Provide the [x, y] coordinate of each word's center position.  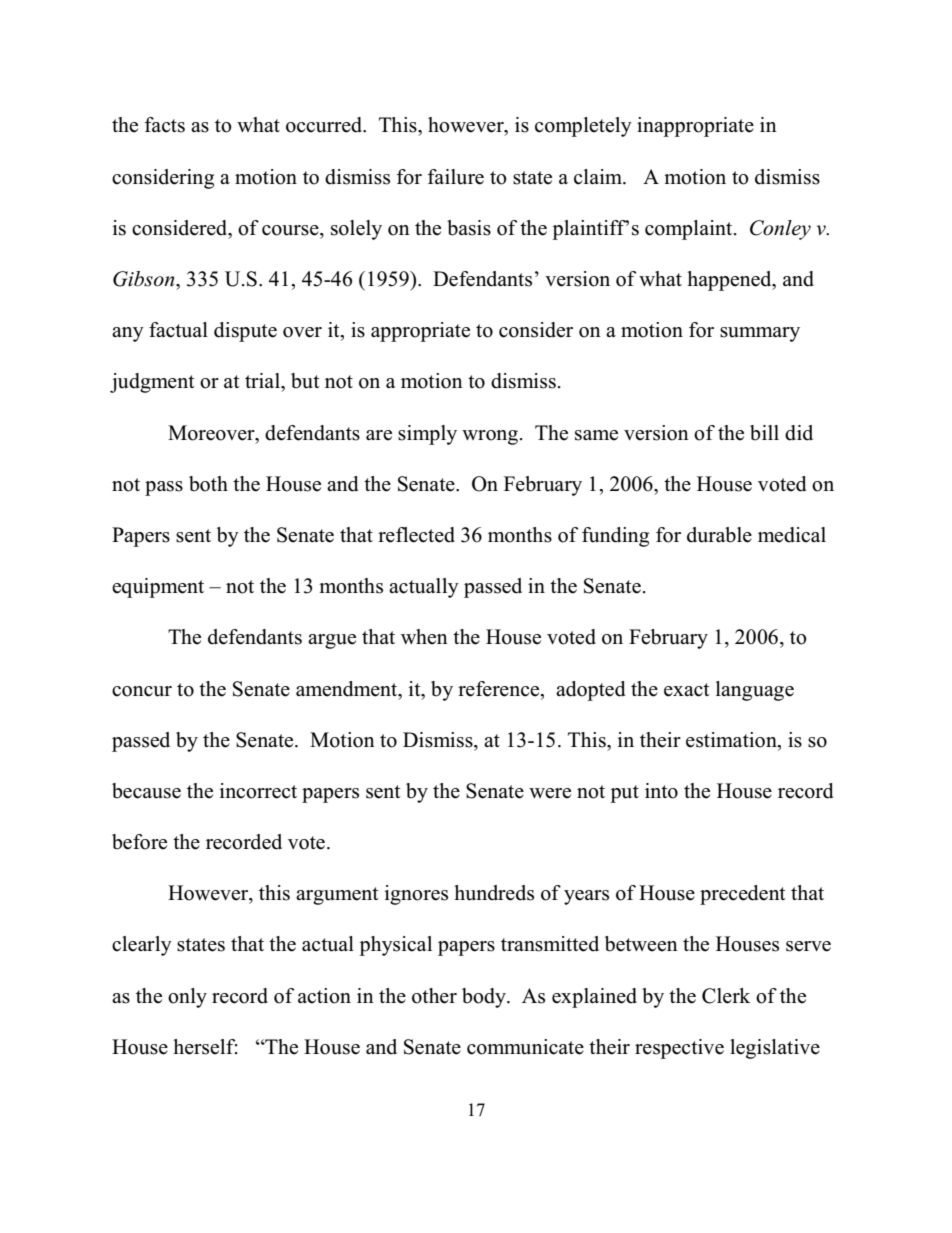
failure [456, 177]
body [485, 998]
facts [165, 125]
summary [760, 334]
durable [719, 535]
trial [263, 380]
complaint [690, 230]
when [424, 637]
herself [205, 1047]
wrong [491, 437]
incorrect [258, 791]
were [550, 793]
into [661, 791]
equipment [158, 588]
